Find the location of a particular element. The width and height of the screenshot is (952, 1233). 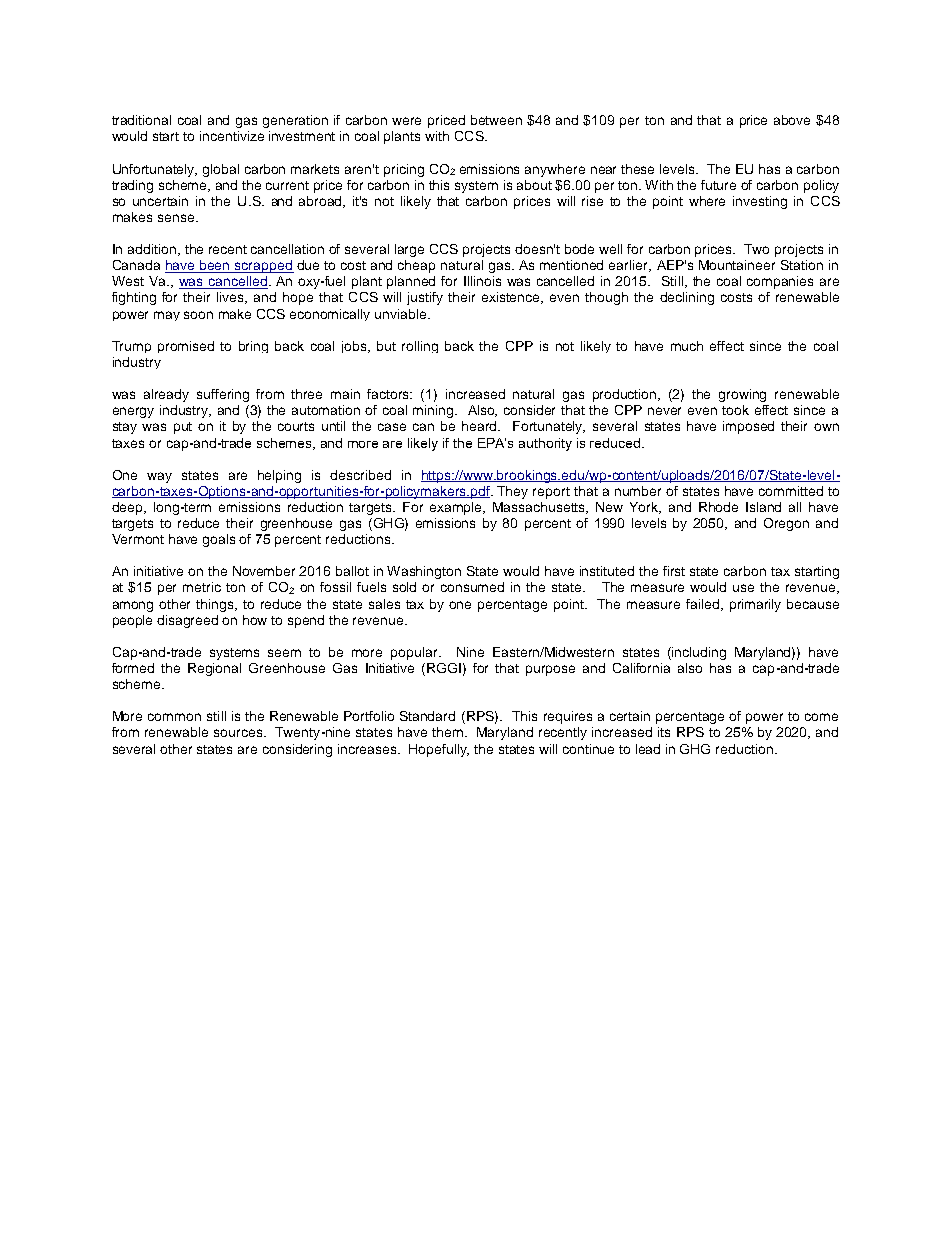

Illinois is located at coordinates (482, 281).
